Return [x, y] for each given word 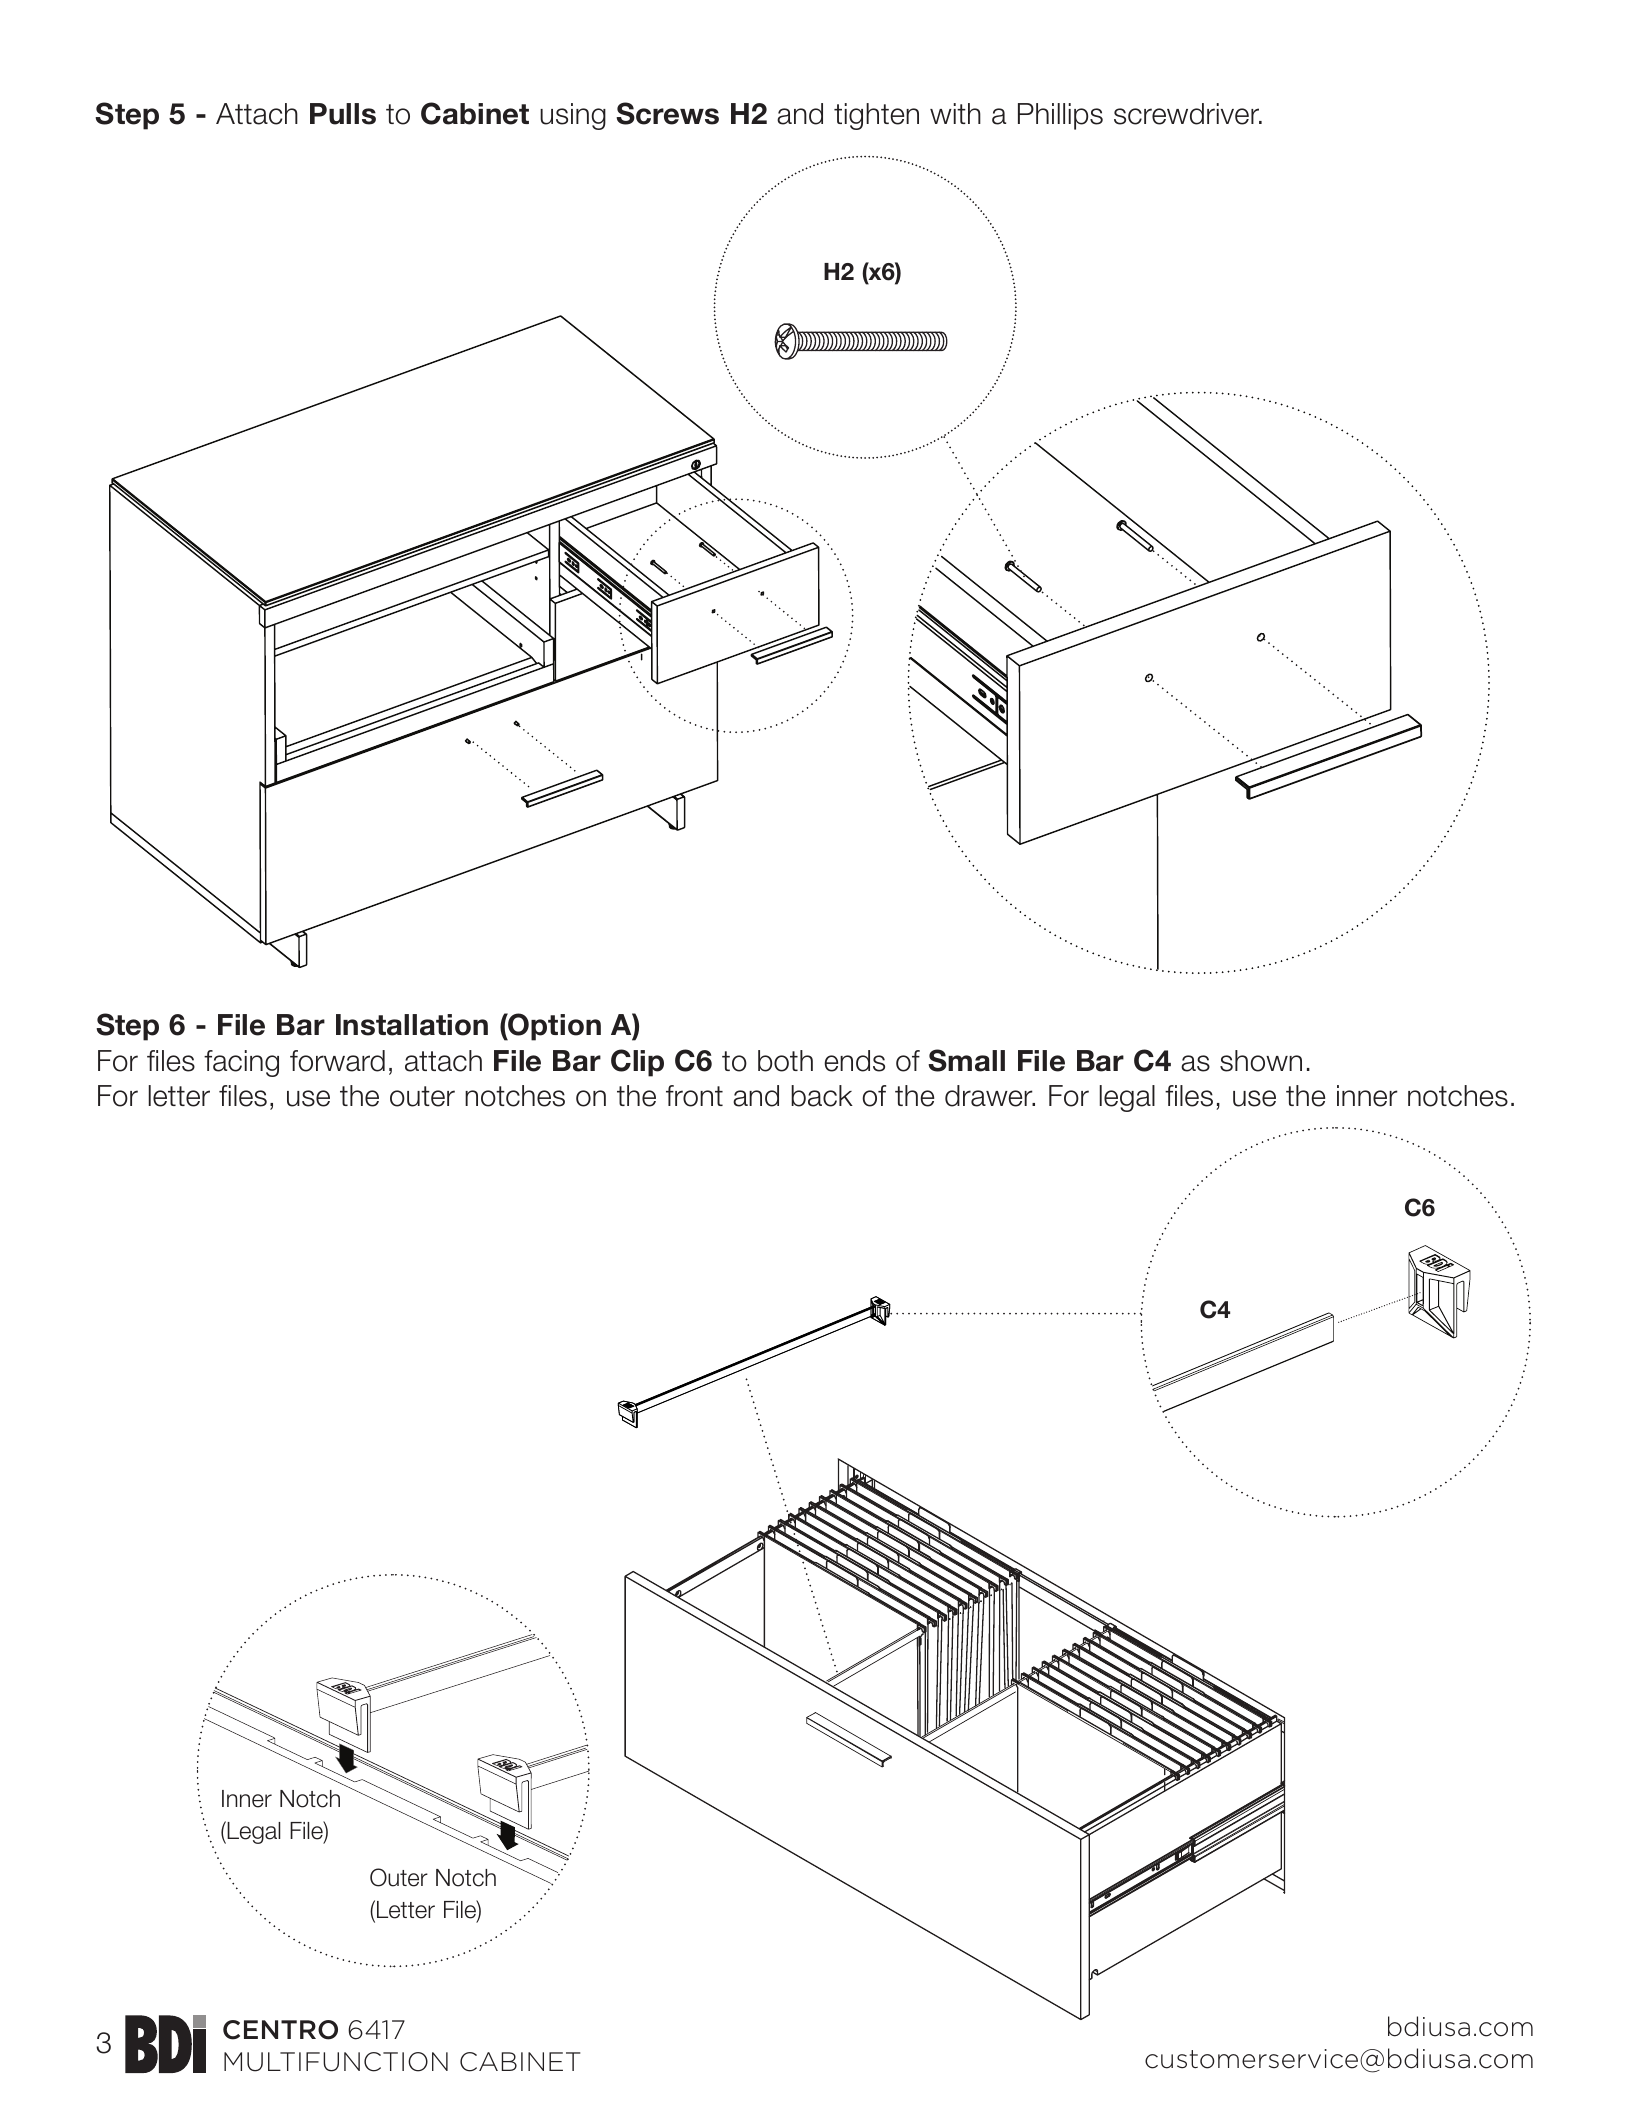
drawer [990, 1096]
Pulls [343, 114]
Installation [412, 1025]
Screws [667, 113]
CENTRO [280, 2030]
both [785, 1061]
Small [966, 1060]
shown [1261, 1061]
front [694, 1096]
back [822, 1096]
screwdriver [1187, 114]
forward [337, 1061]
